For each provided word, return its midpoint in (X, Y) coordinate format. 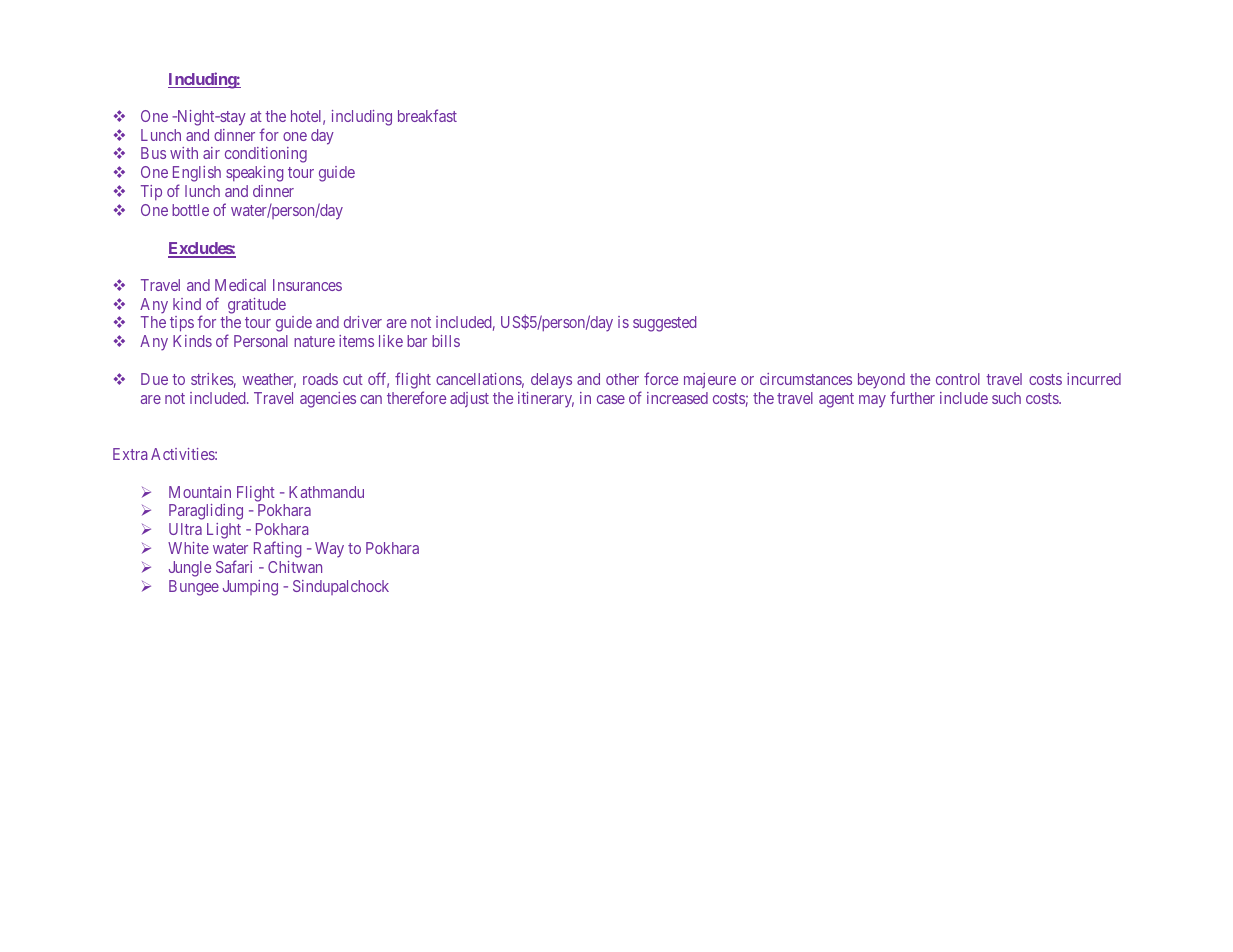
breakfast (427, 115)
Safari (234, 566)
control (958, 379)
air (211, 153)
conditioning (266, 155)
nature (314, 341)
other (622, 379)
